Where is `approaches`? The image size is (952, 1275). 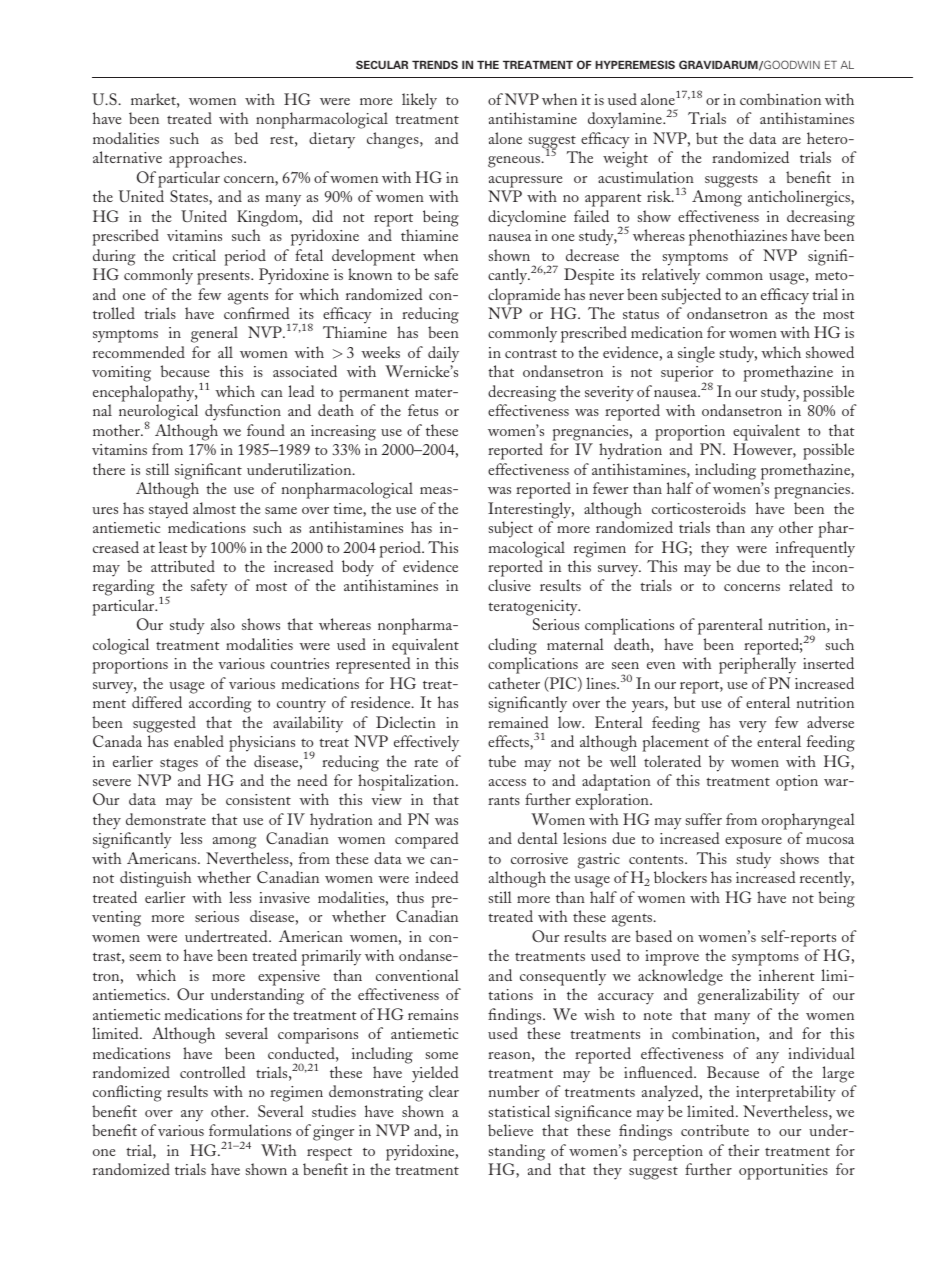
approaches is located at coordinates (207, 159).
